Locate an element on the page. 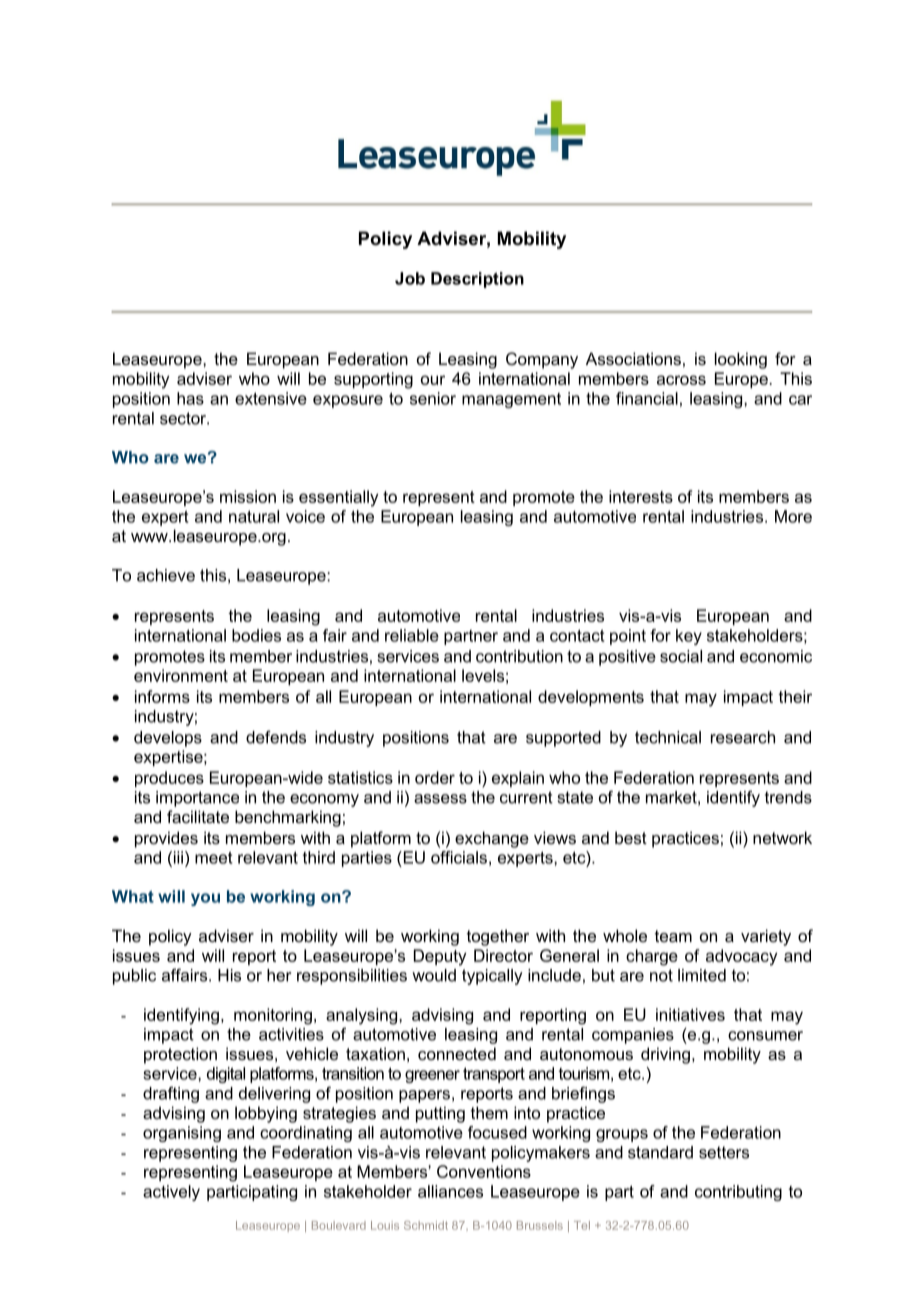 This page has width=924, height=1308. order is located at coordinates (435, 777).
